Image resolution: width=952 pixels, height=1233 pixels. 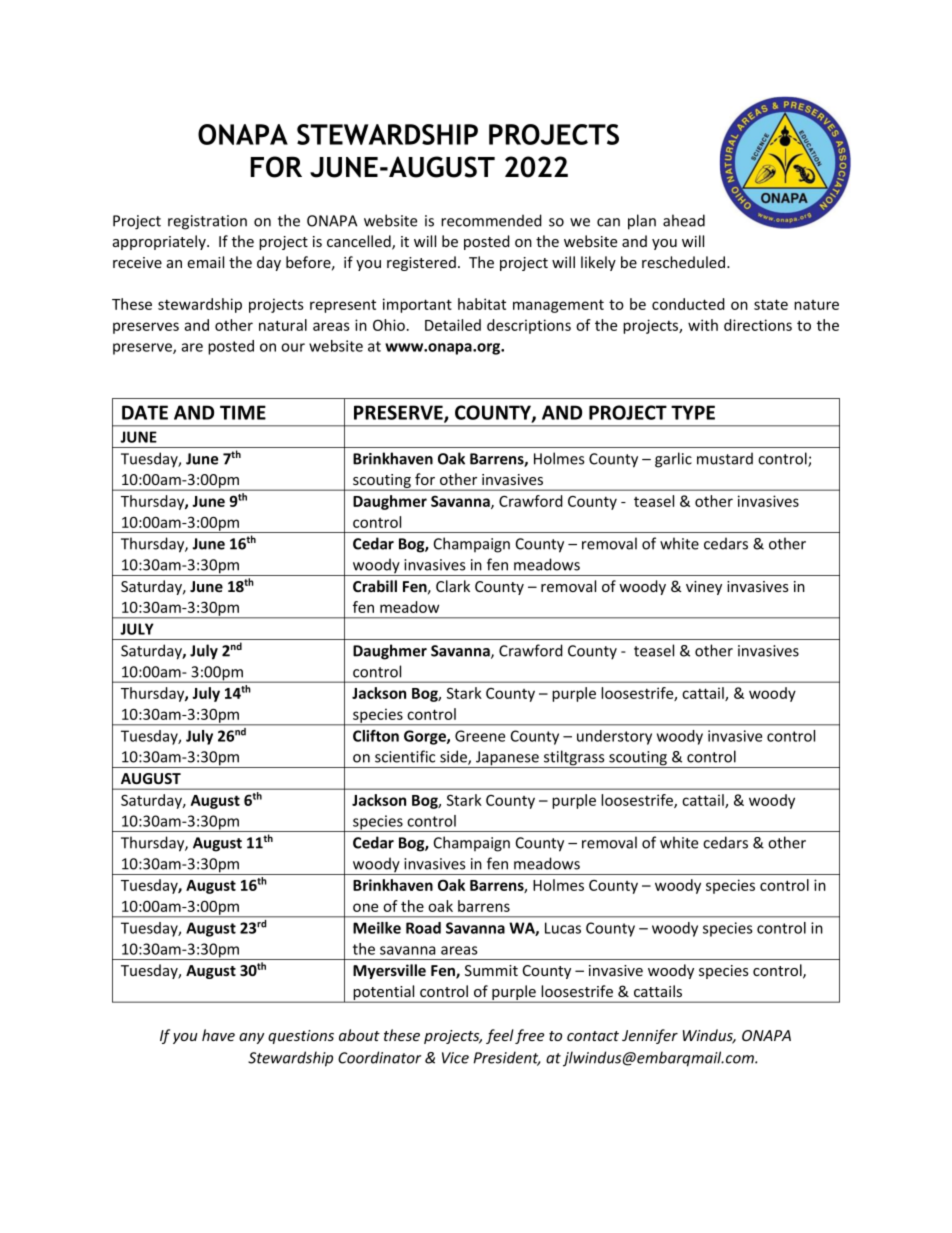 I want to click on any, so click(x=251, y=1038).
